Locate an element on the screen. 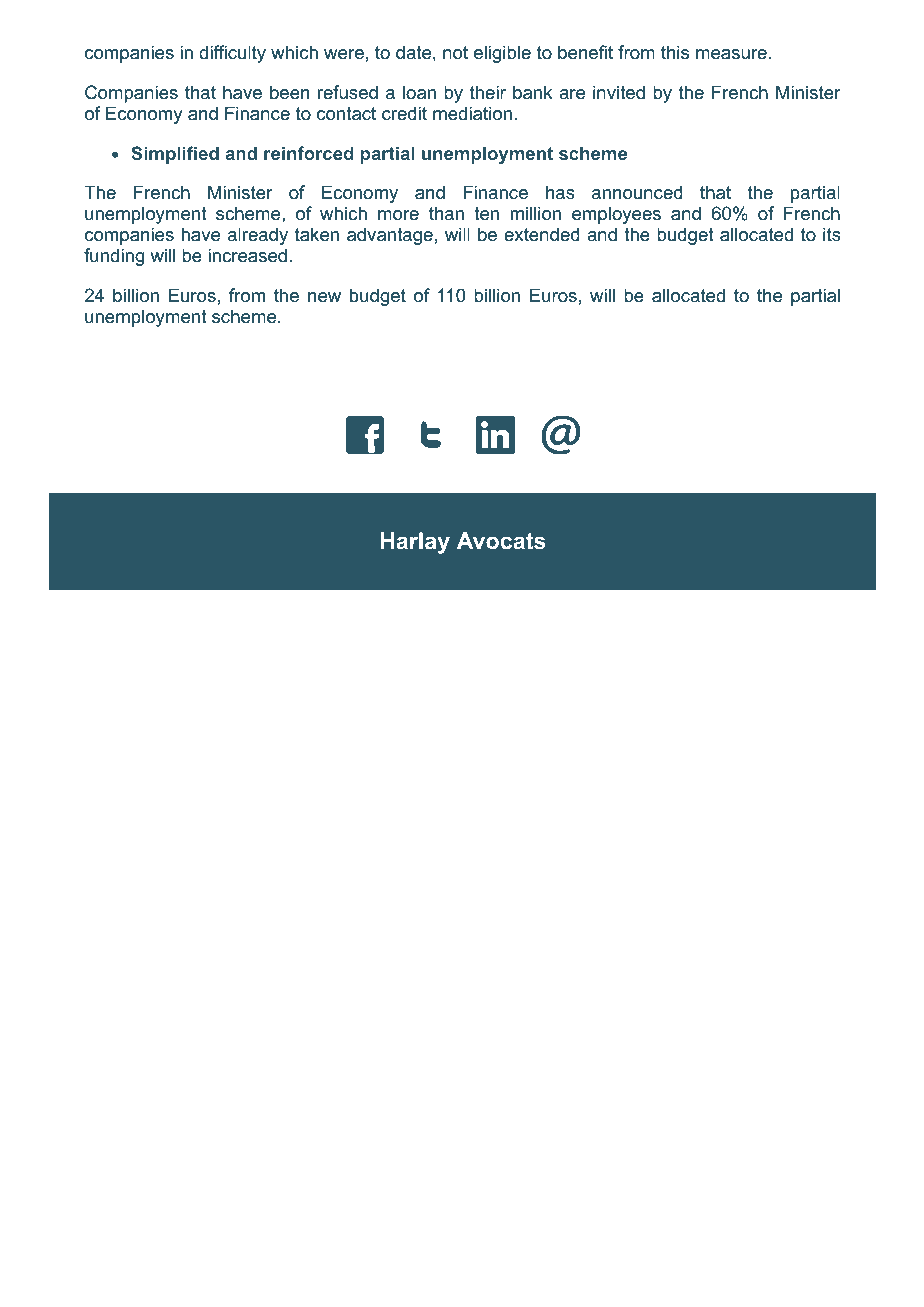  measure is located at coordinates (731, 54).
